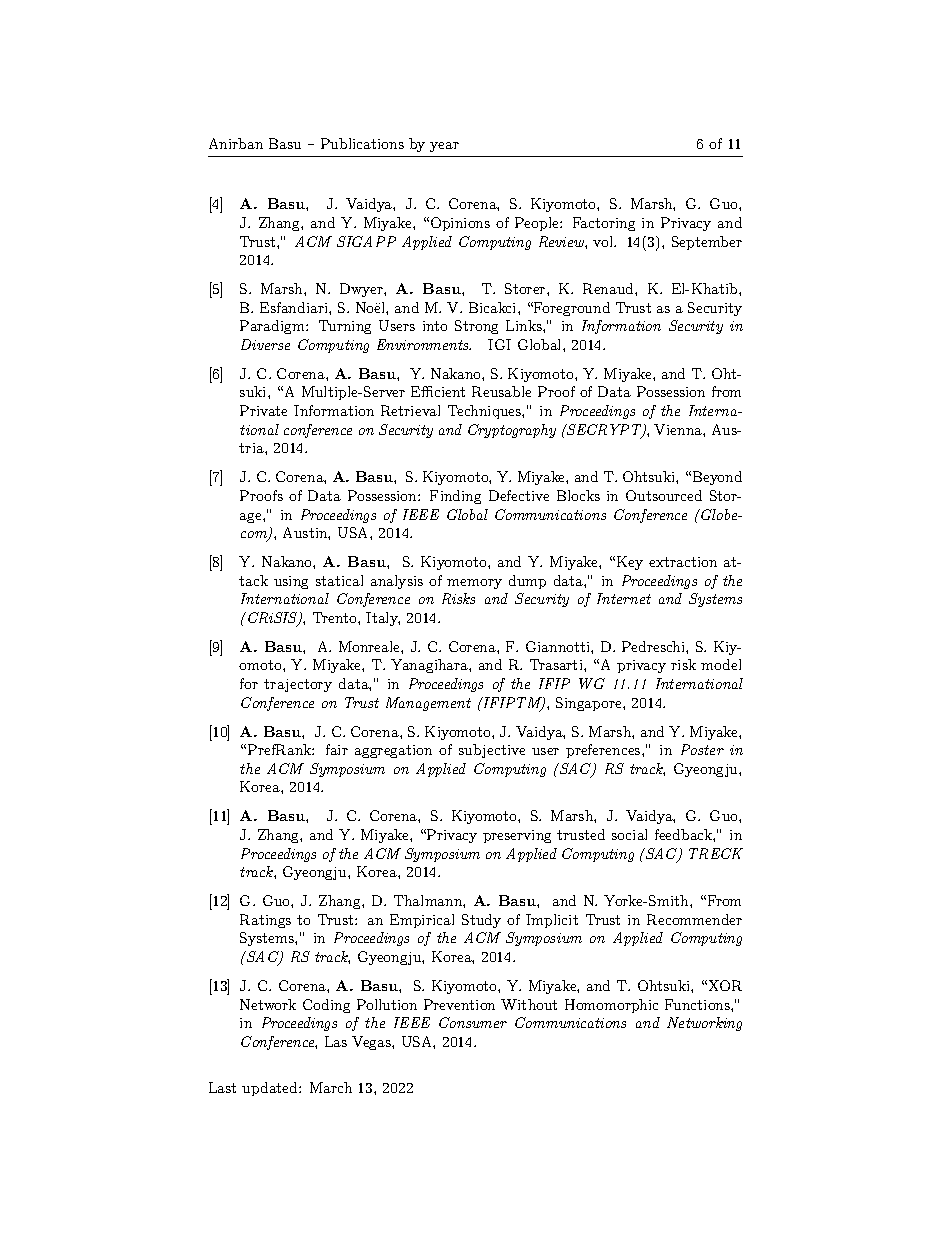  Describe the element at coordinates (455, 497) in the screenshot. I see `Finding` at that location.
